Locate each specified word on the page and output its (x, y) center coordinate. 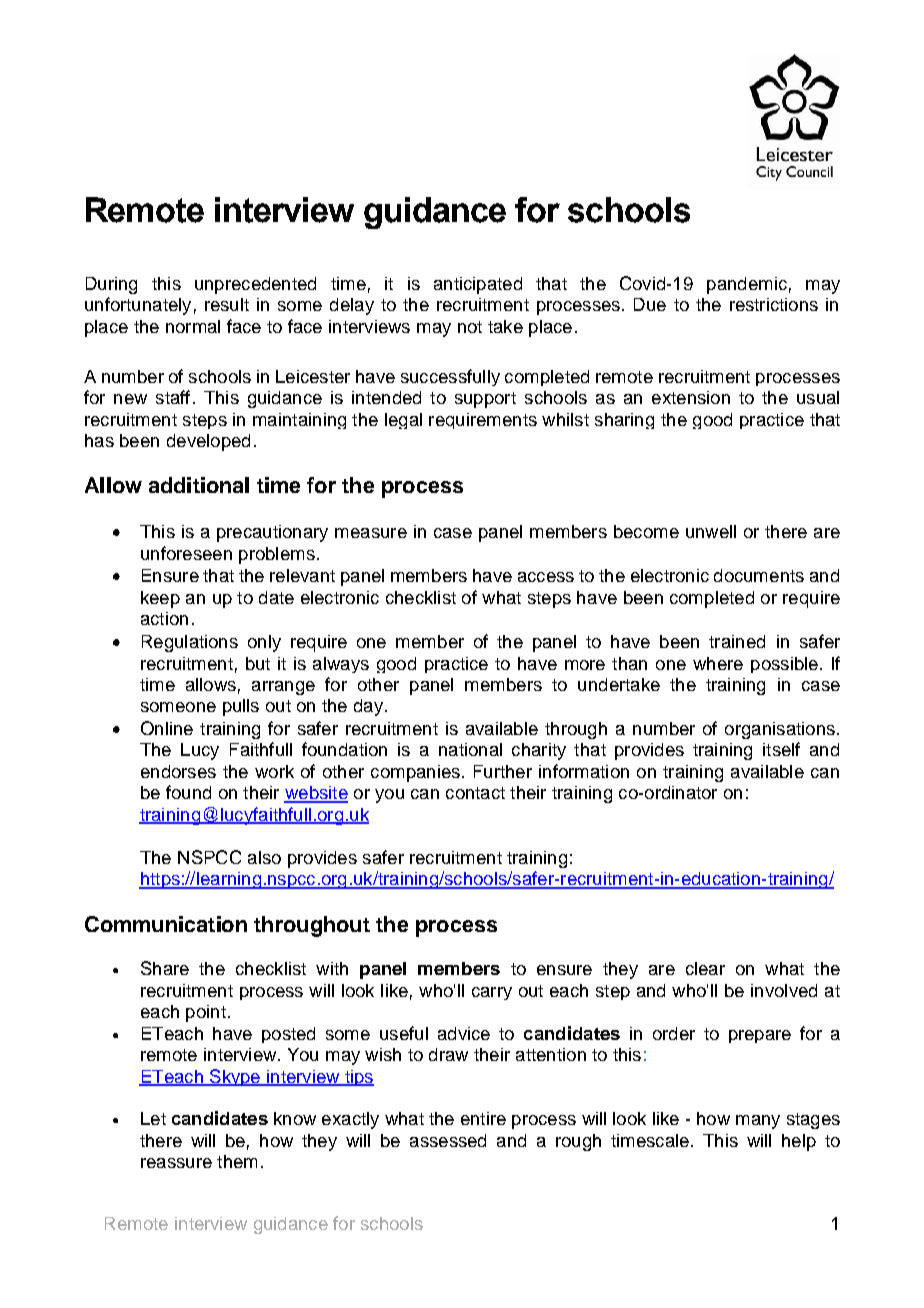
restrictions (774, 304)
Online (167, 728)
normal (193, 326)
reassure (176, 1163)
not (470, 327)
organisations (780, 730)
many (758, 1122)
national (470, 749)
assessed (448, 1140)
